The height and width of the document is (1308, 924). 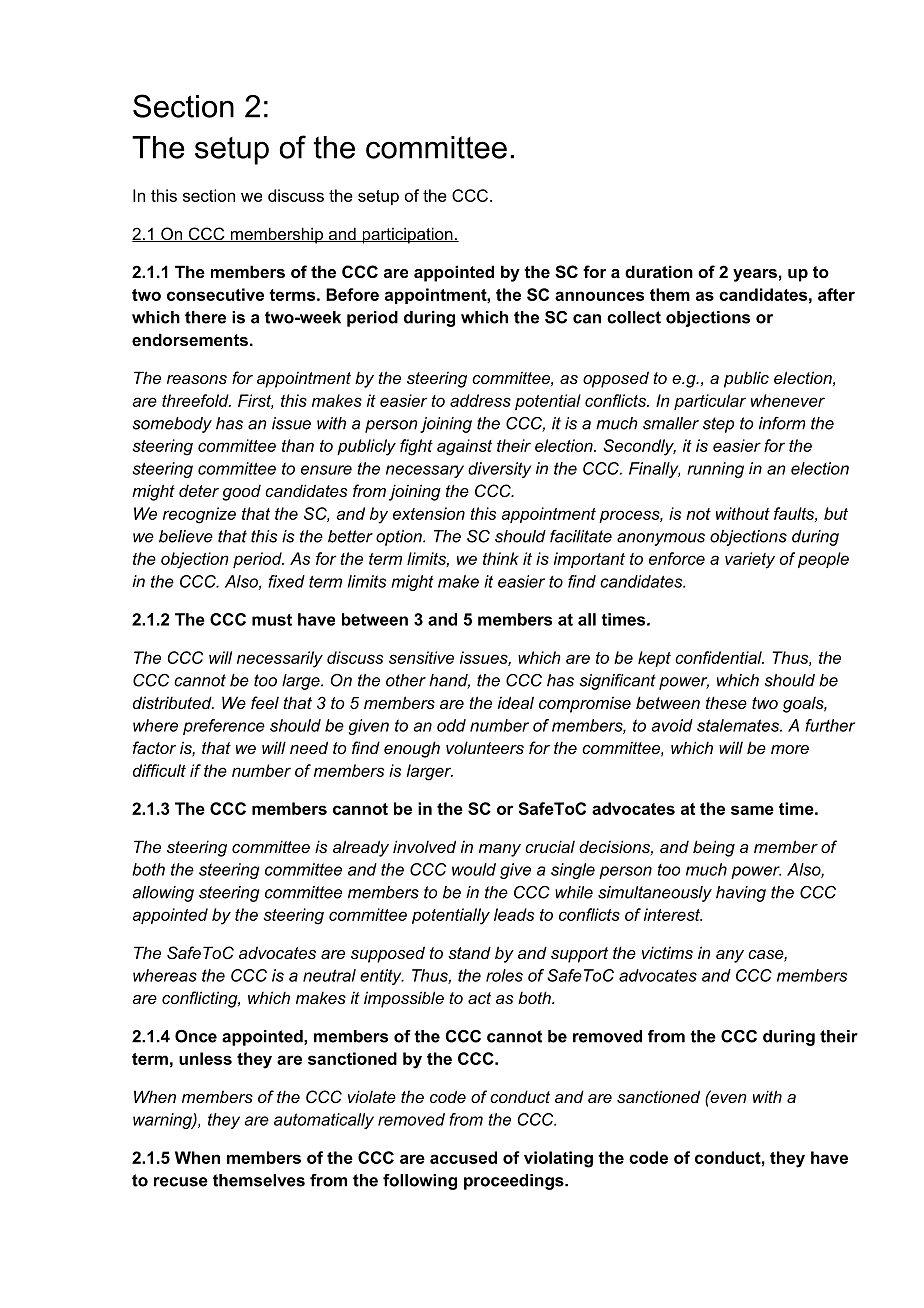 What do you see at coordinates (215, 294) in the document?
I see `consecutive` at bounding box center [215, 294].
